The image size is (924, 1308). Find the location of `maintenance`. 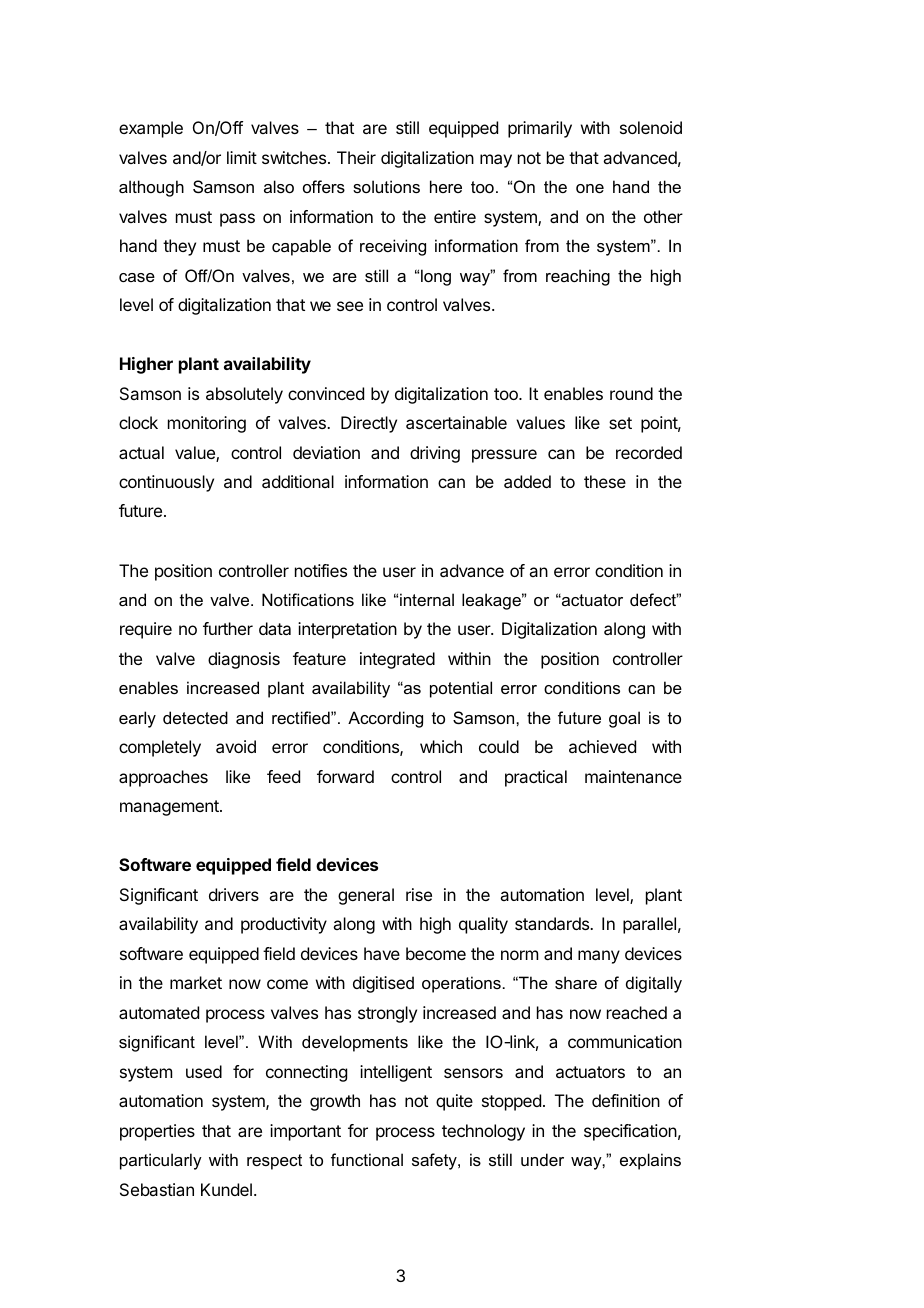

maintenance is located at coordinates (633, 776).
